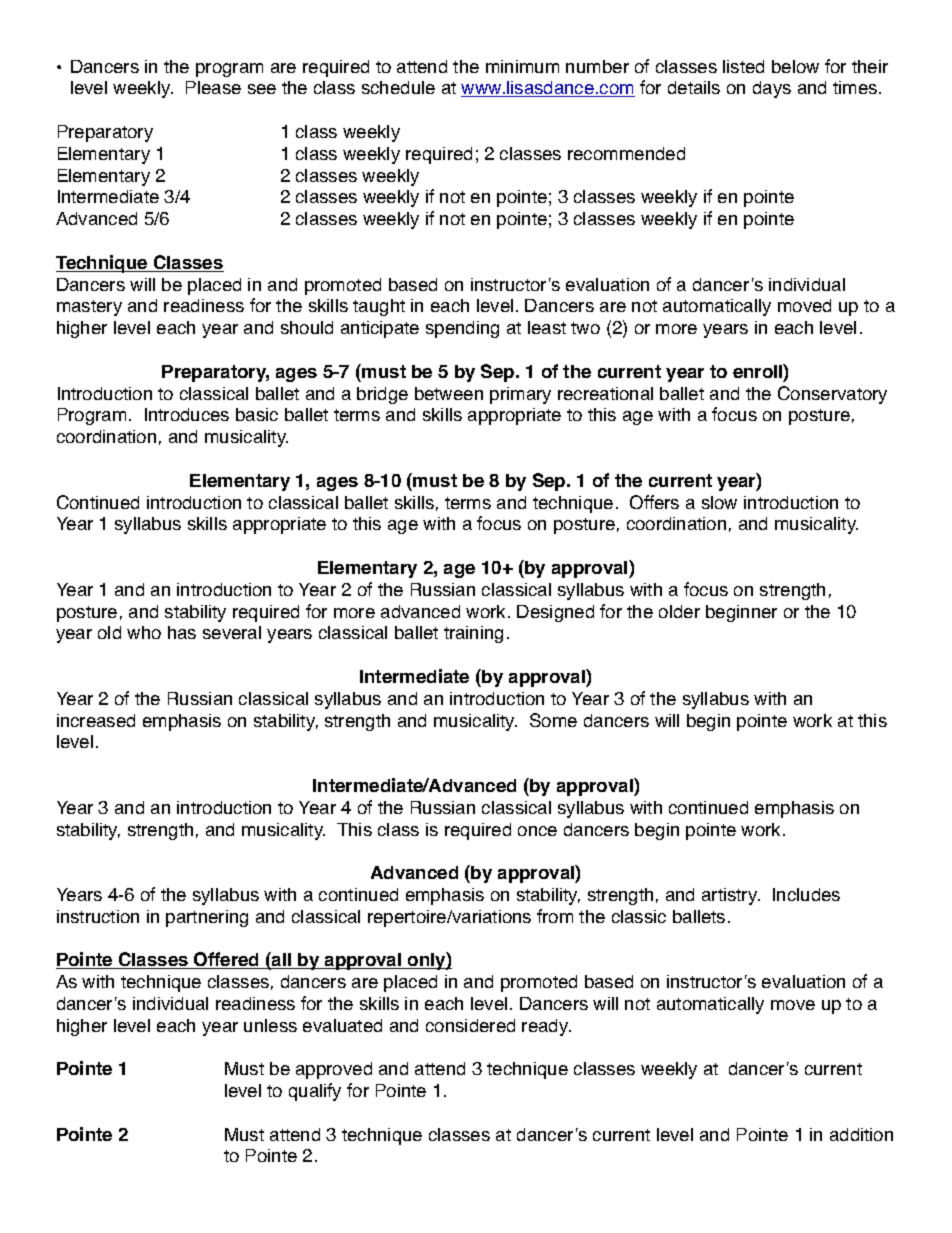 Image resolution: width=952 pixels, height=1233 pixels. I want to click on Please, so click(213, 87).
